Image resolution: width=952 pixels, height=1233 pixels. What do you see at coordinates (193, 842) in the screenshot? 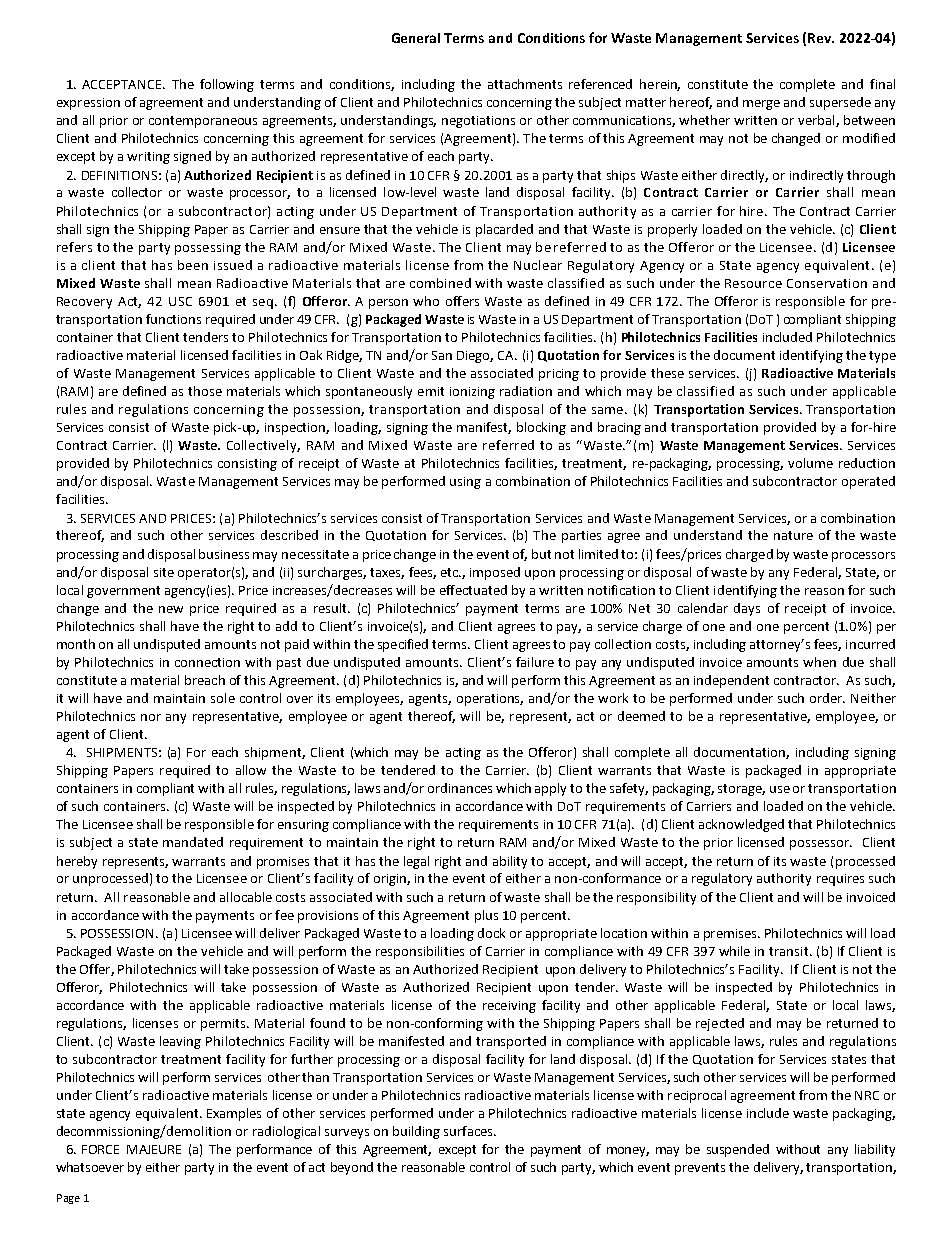
I see `mandated` at bounding box center [193, 842].
